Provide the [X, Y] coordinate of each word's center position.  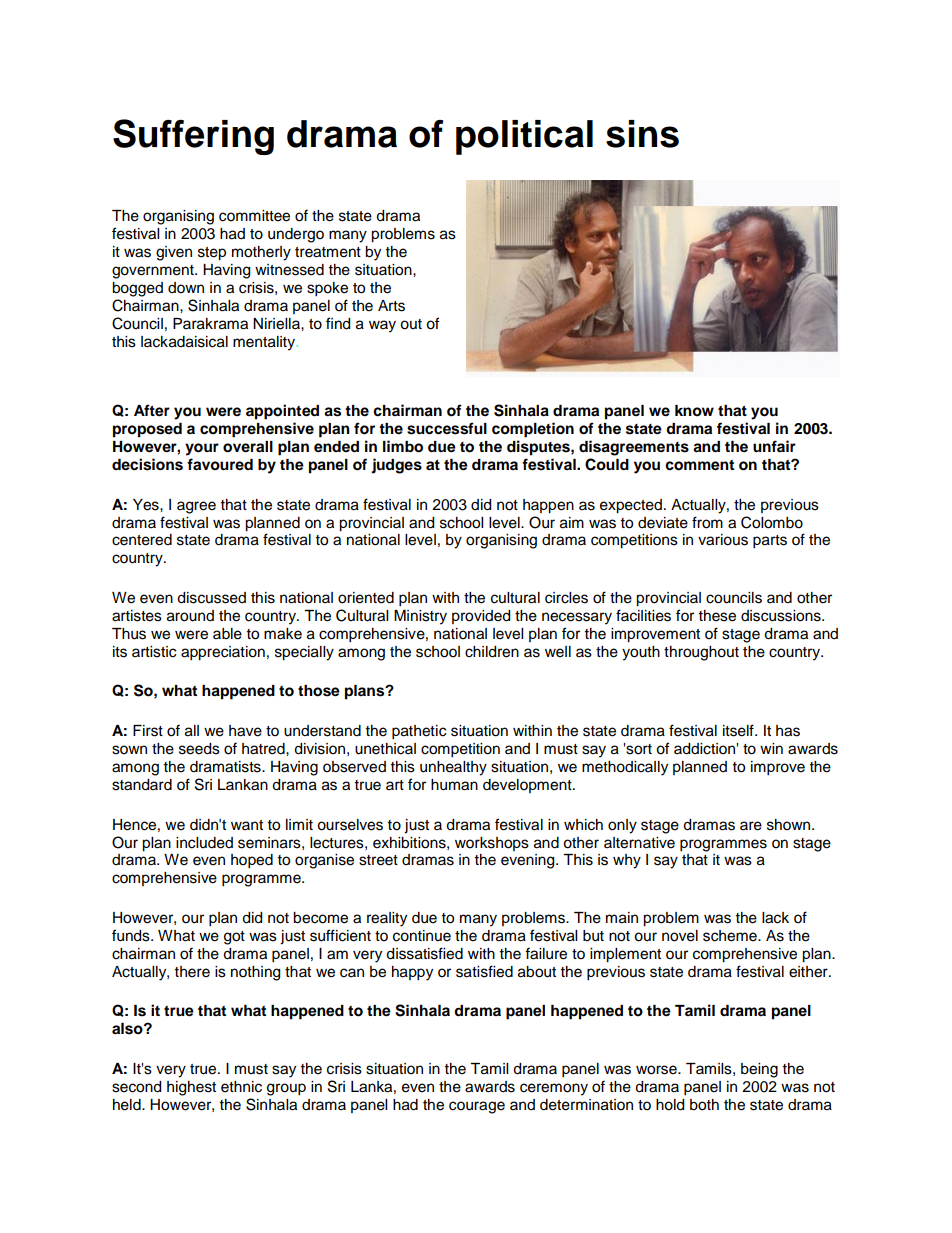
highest [191, 1088]
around [190, 616]
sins [642, 134]
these [717, 616]
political [524, 137]
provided [481, 617]
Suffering [193, 137]
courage [477, 1107]
